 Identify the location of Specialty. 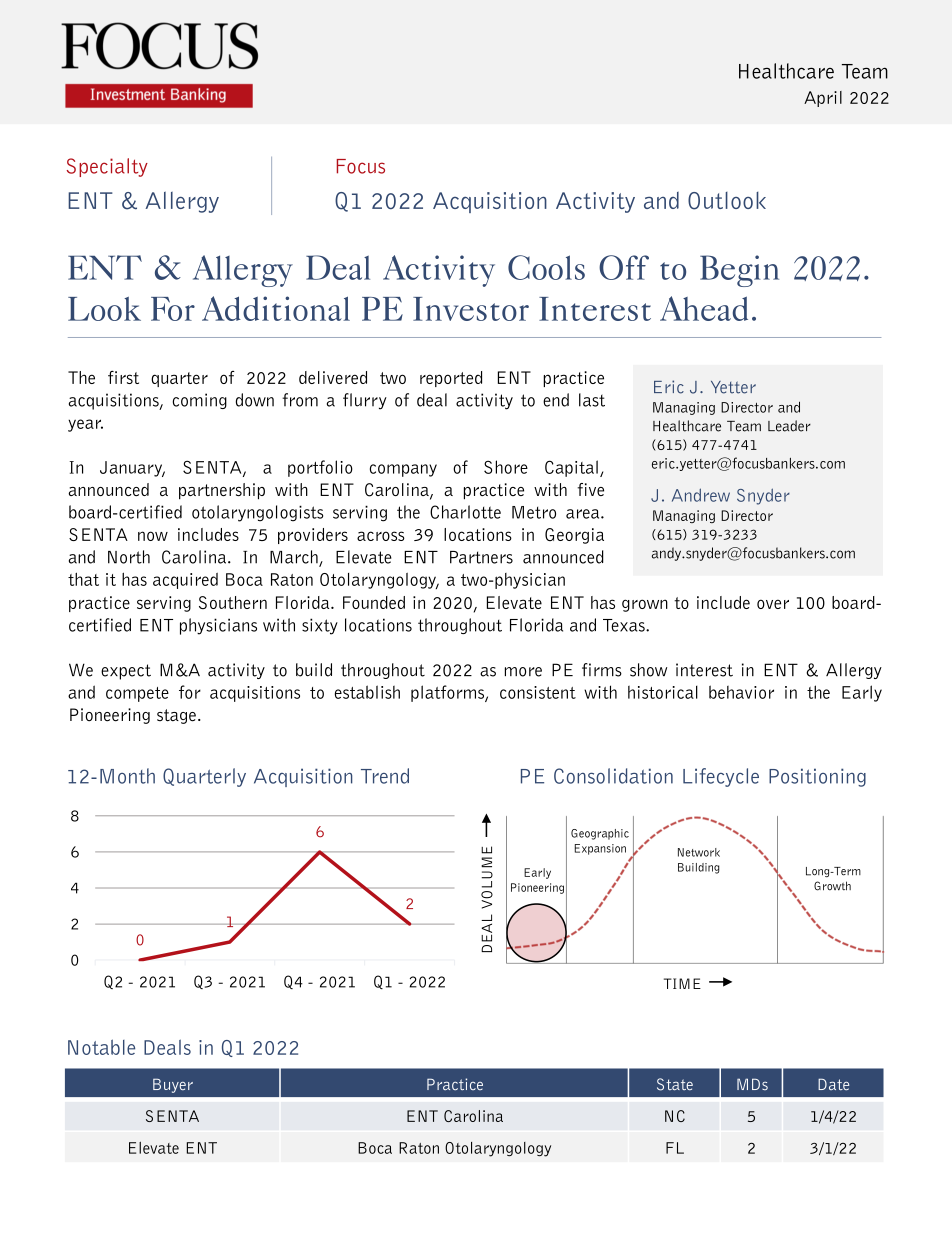
(107, 167).
